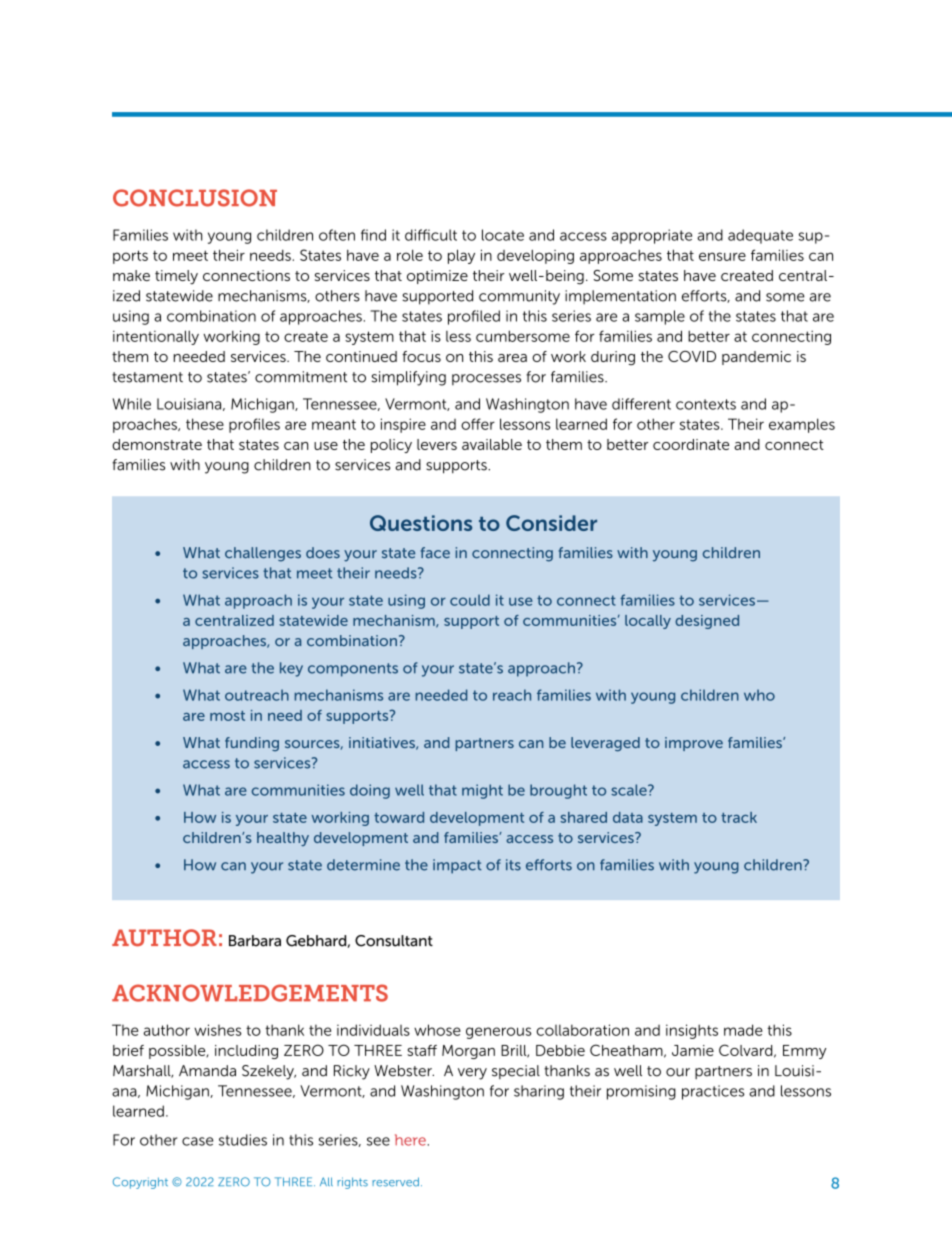 This document has width=952, height=1233. What do you see at coordinates (707, 622) in the document?
I see `designed` at bounding box center [707, 622].
